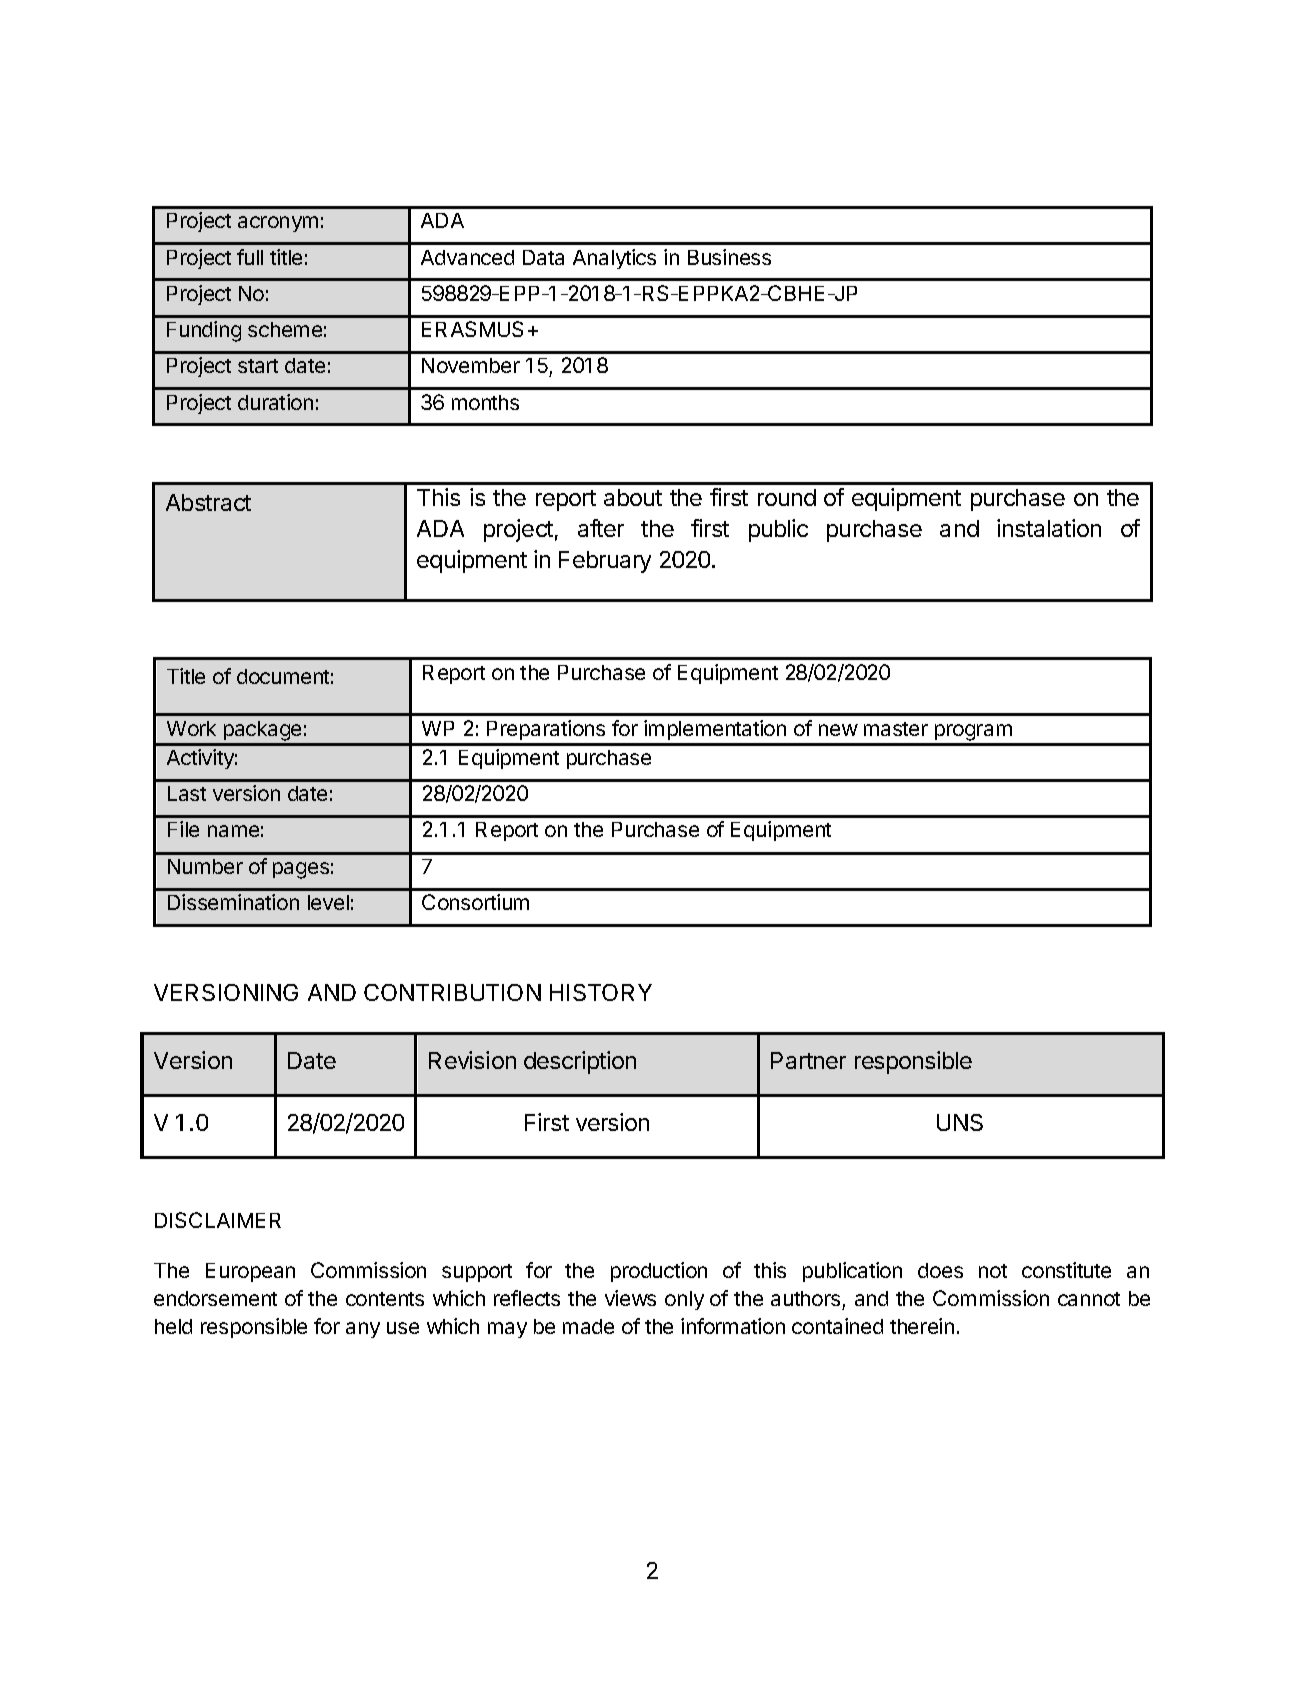  What do you see at coordinates (208, 502) in the screenshot?
I see `Abstract` at bounding box center [208, 502].
